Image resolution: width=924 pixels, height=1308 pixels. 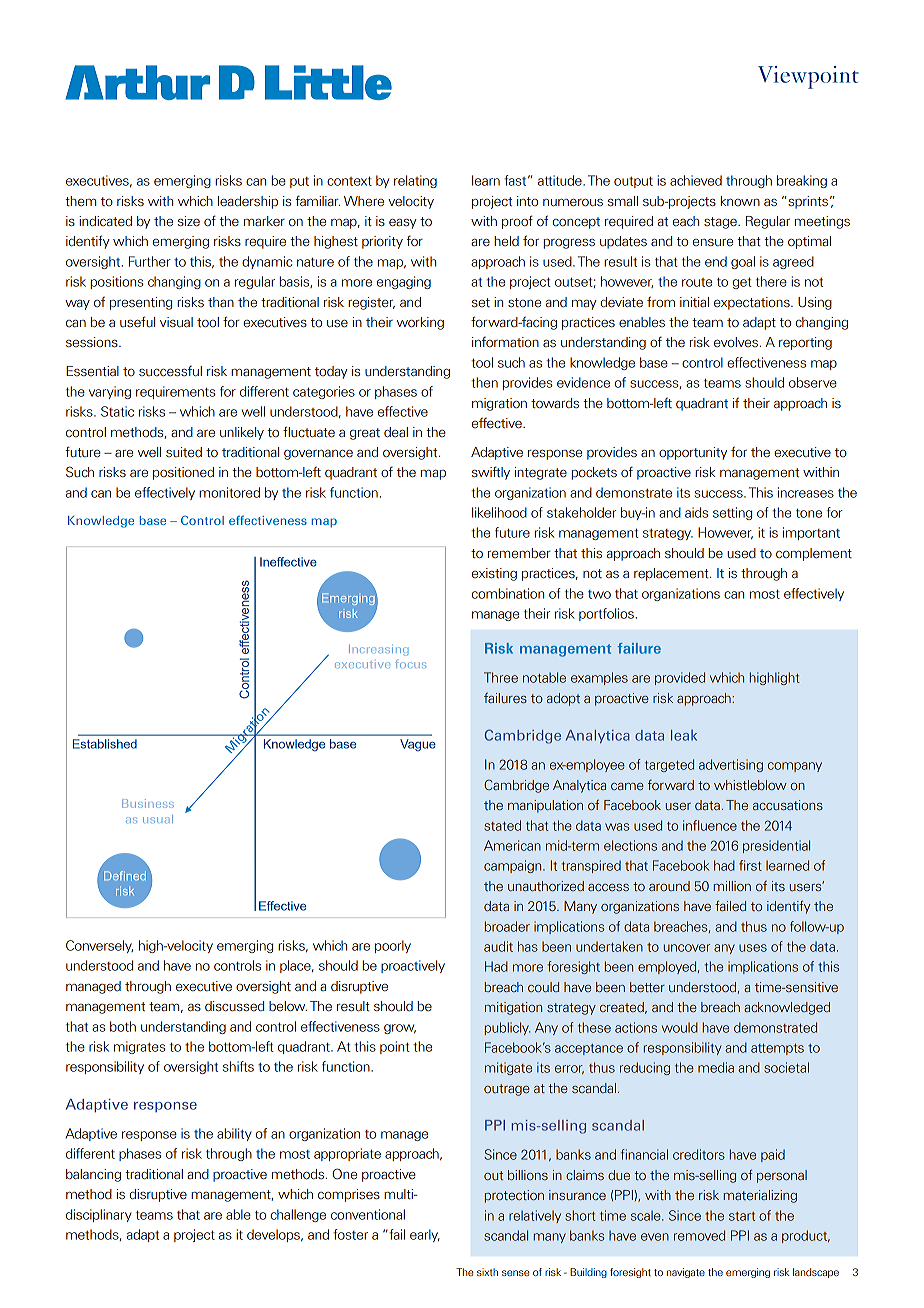 I want to click on leak, so click(x=684, y=735).
